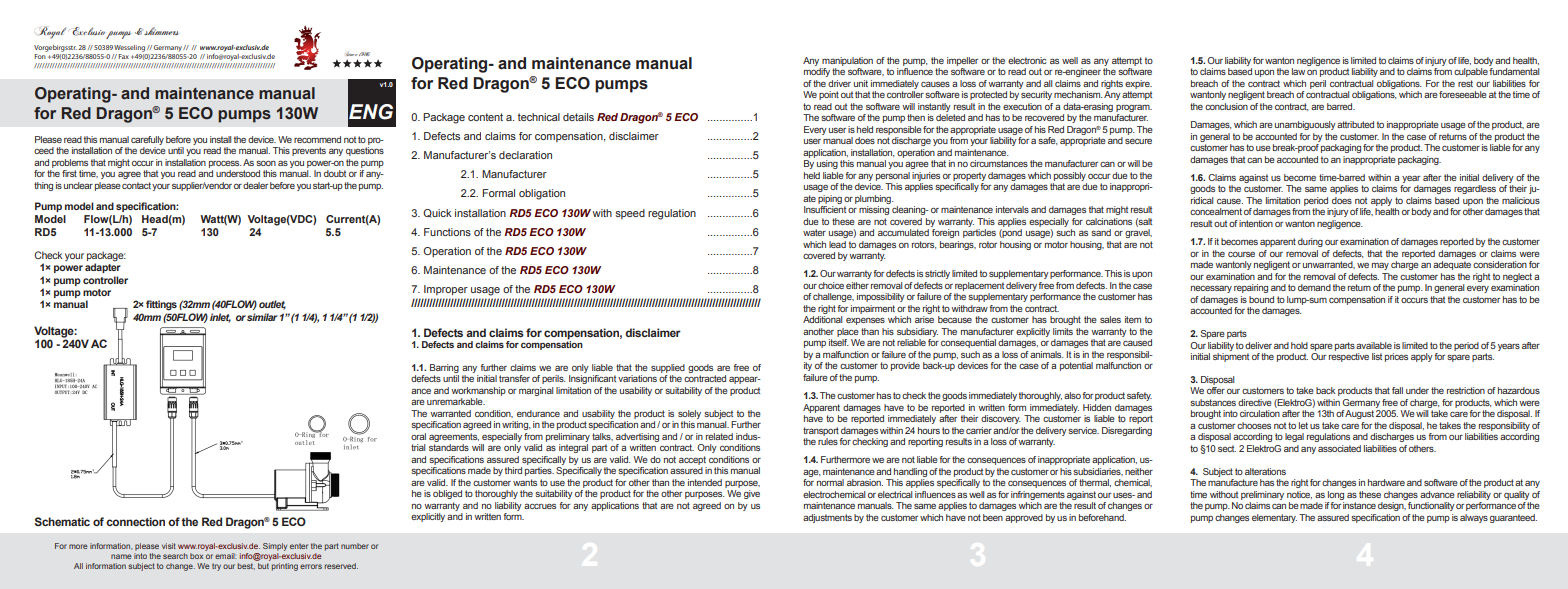 This page has height=589, width=1568. What do you see at coordinates (817, 72) in the page?
I see `modify` at bounding box center [817, 72].
